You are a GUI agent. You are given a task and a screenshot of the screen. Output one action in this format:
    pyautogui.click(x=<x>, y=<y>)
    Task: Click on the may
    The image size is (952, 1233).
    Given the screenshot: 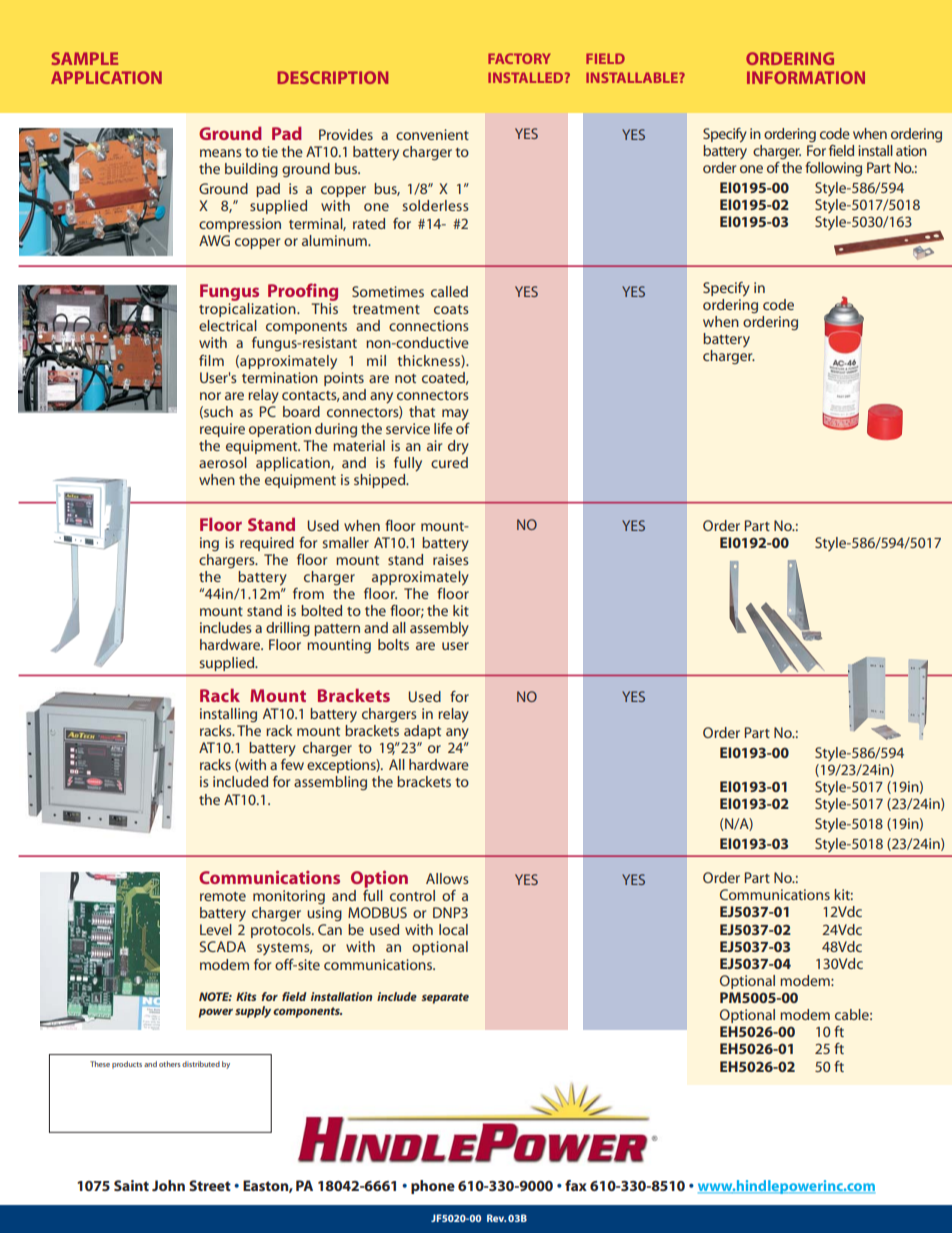 What is the action you would take?
    pyautogui.click(x=455, y=415)
